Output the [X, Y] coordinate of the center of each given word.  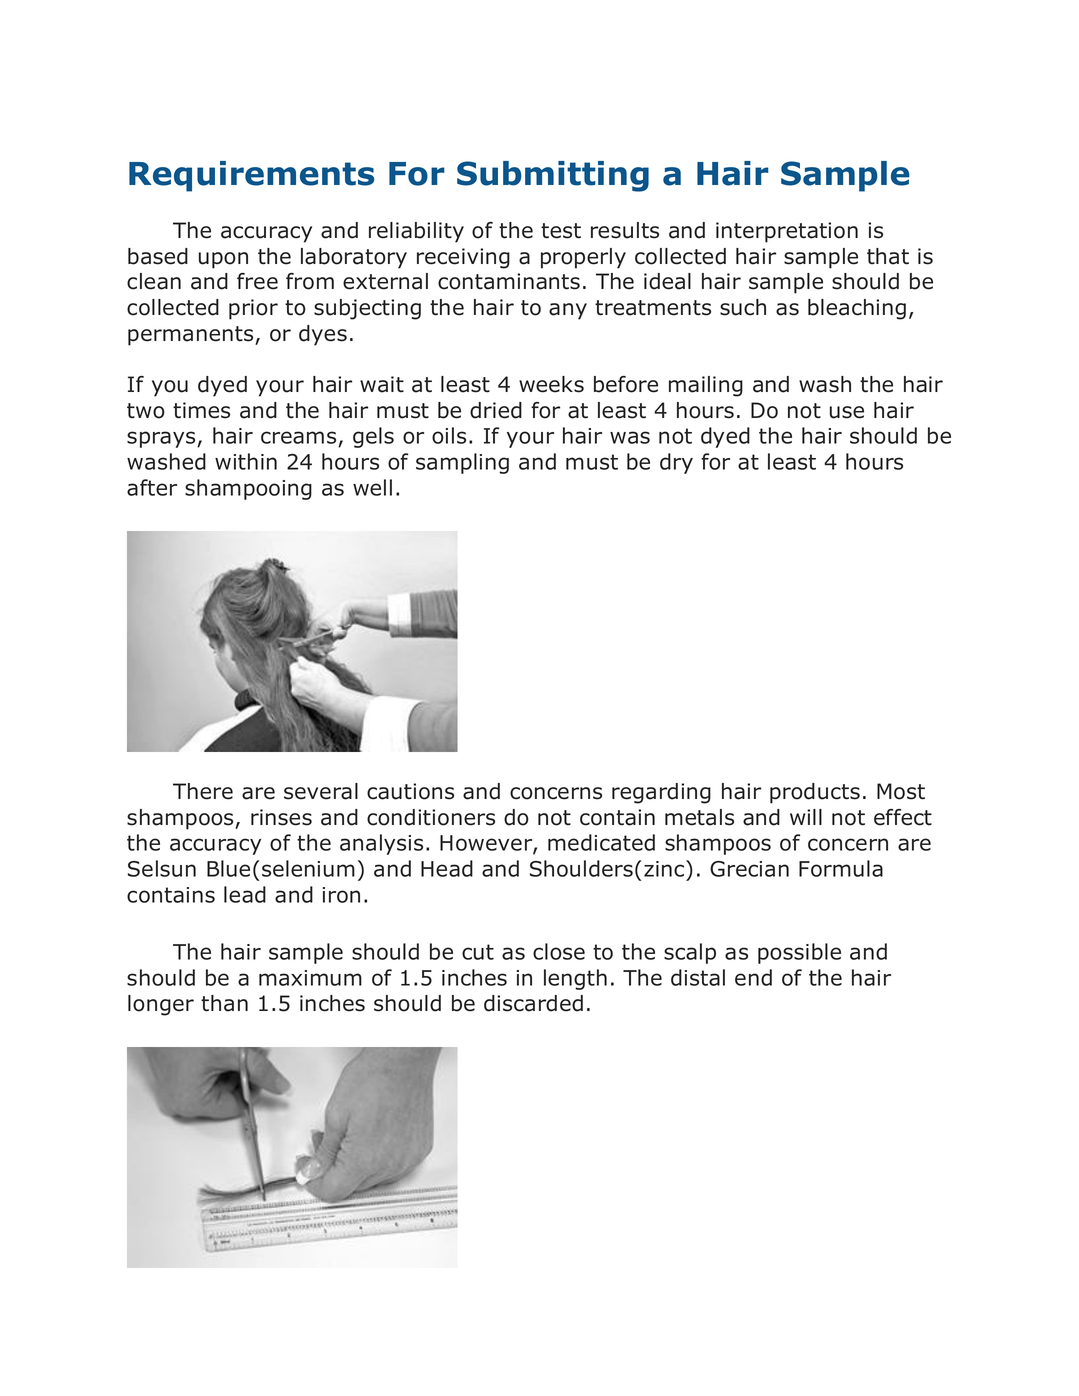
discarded [533, 1003]
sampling [462, 463]
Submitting [553, 176]
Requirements [252, 176]
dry [676, 463]
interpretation [787, 232]
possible [799, 953]
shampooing [248, 489]
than [224, 1003]
